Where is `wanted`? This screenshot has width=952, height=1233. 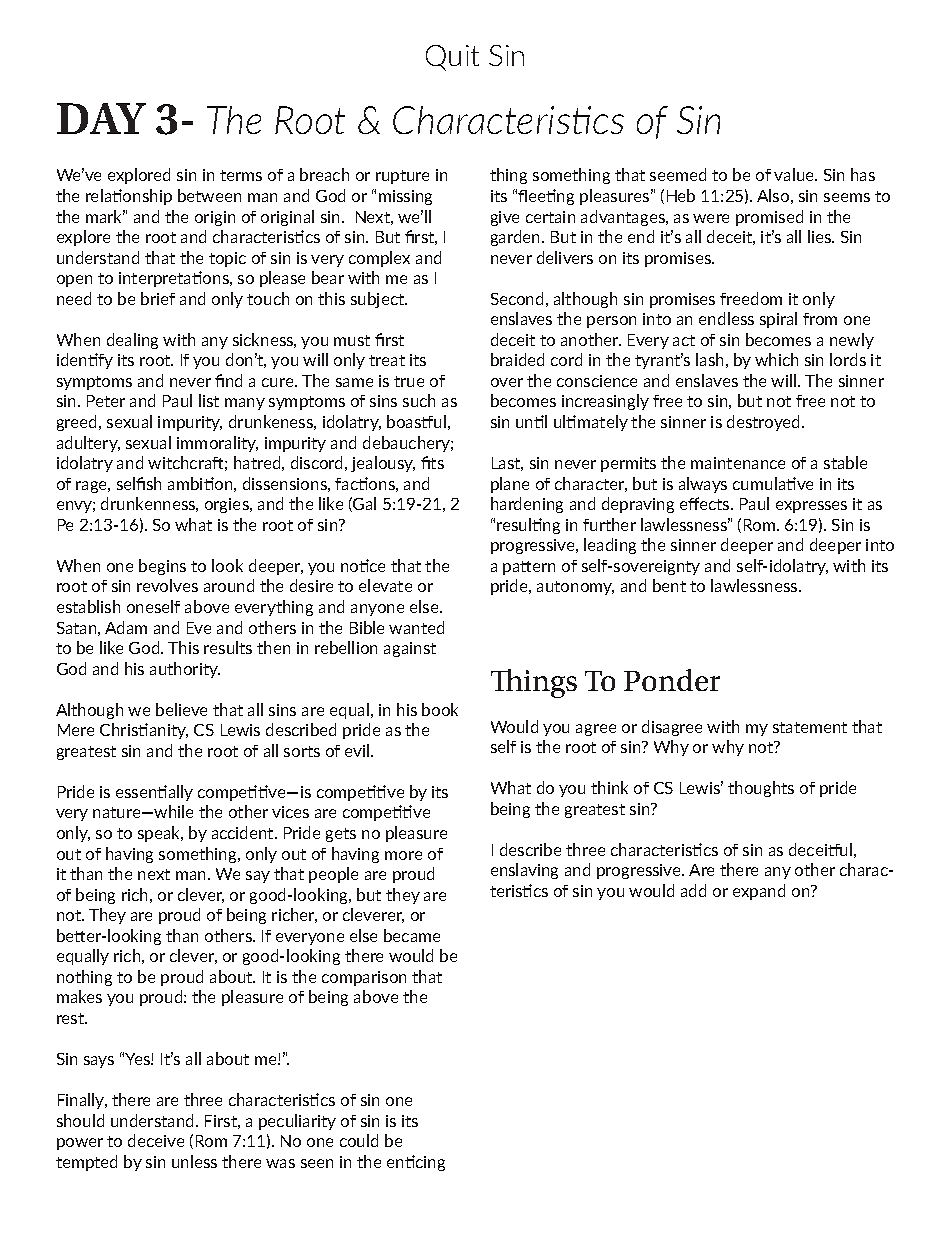 wanted is located at coordinates (416, 627).
